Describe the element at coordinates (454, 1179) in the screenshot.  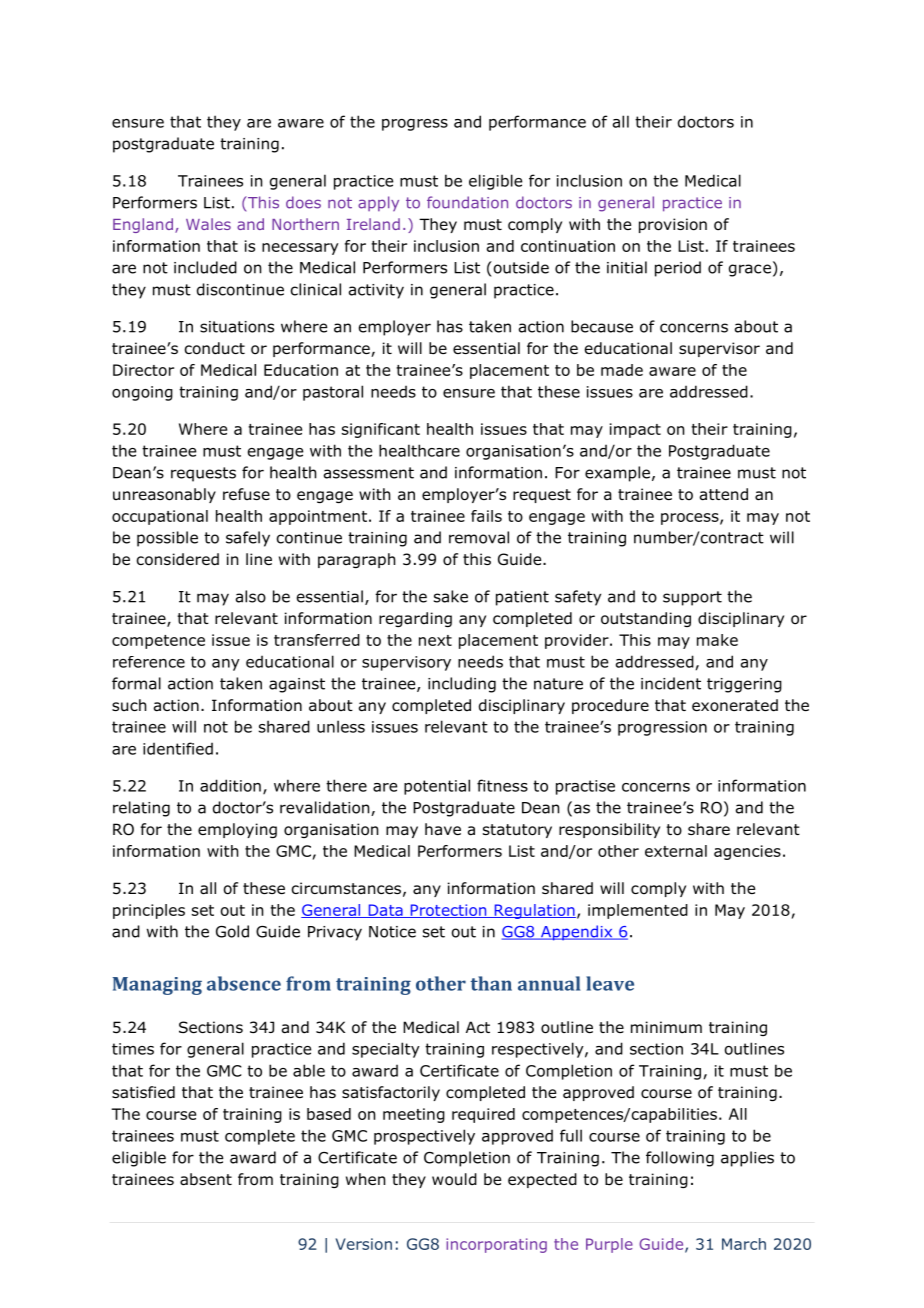
I see `would` at that location.
